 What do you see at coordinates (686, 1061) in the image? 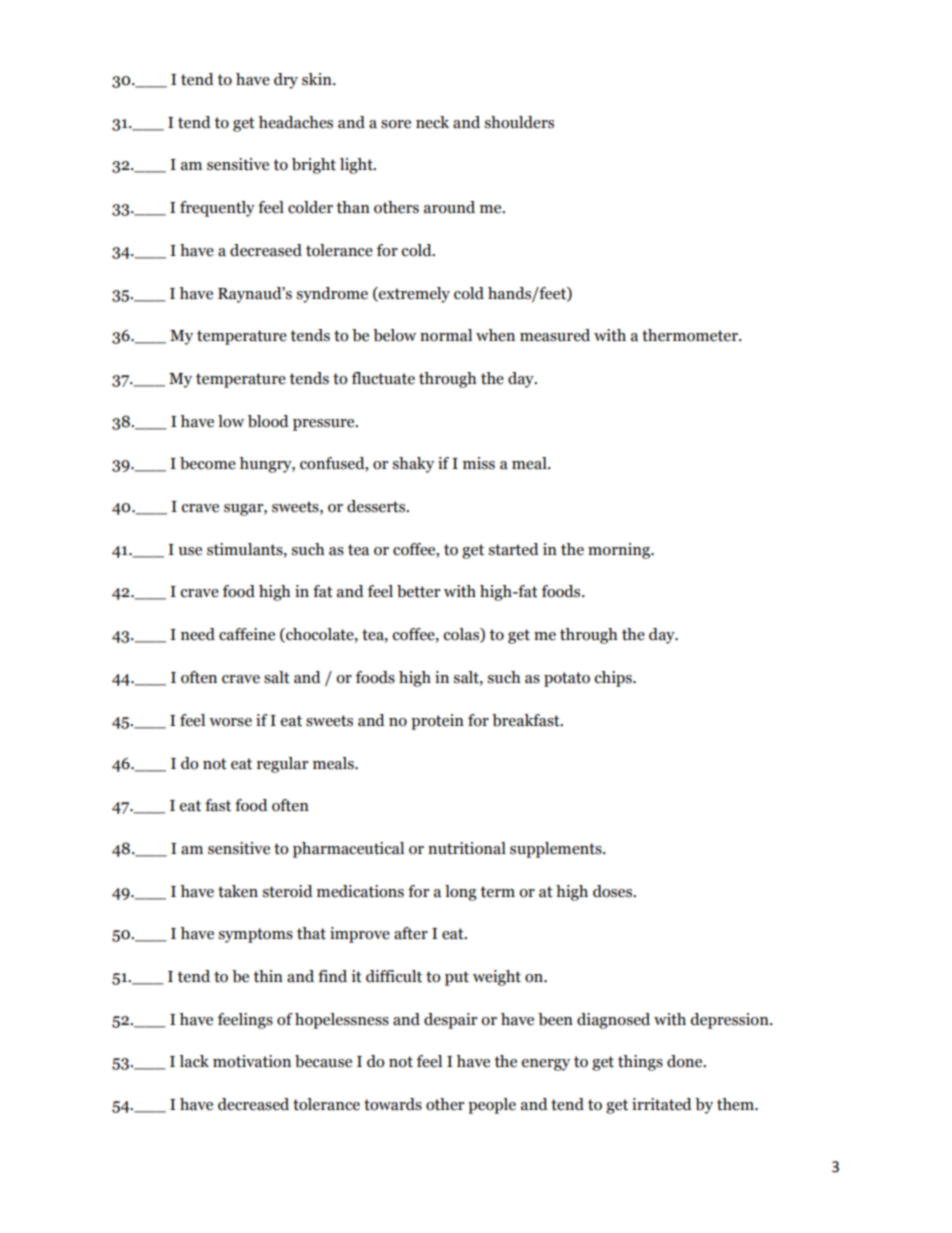
I see `done` at bounding box center [686, 1061].
